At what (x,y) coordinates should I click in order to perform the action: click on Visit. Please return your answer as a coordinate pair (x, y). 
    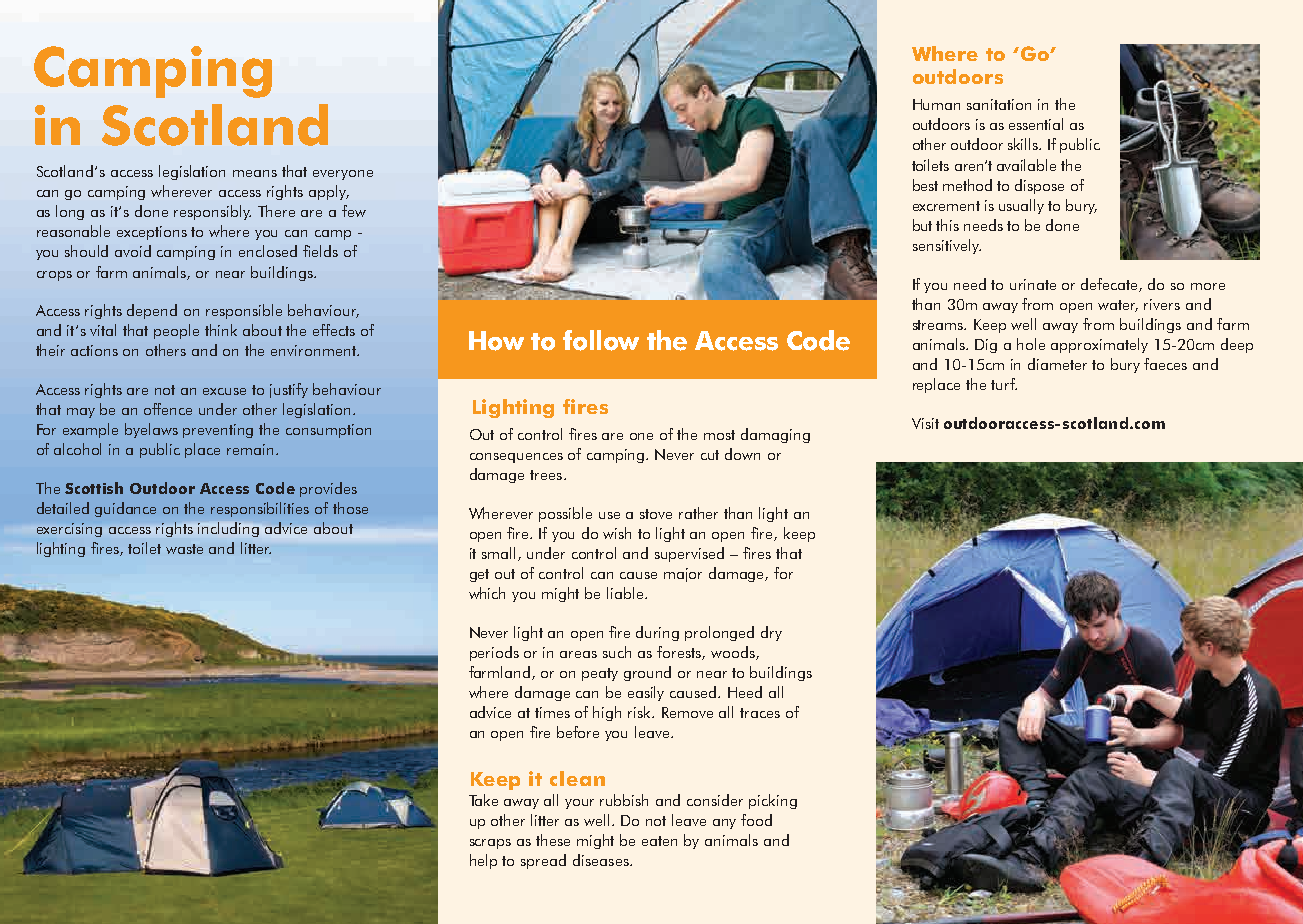
    Looking at the image, I should click on (925, 423).
